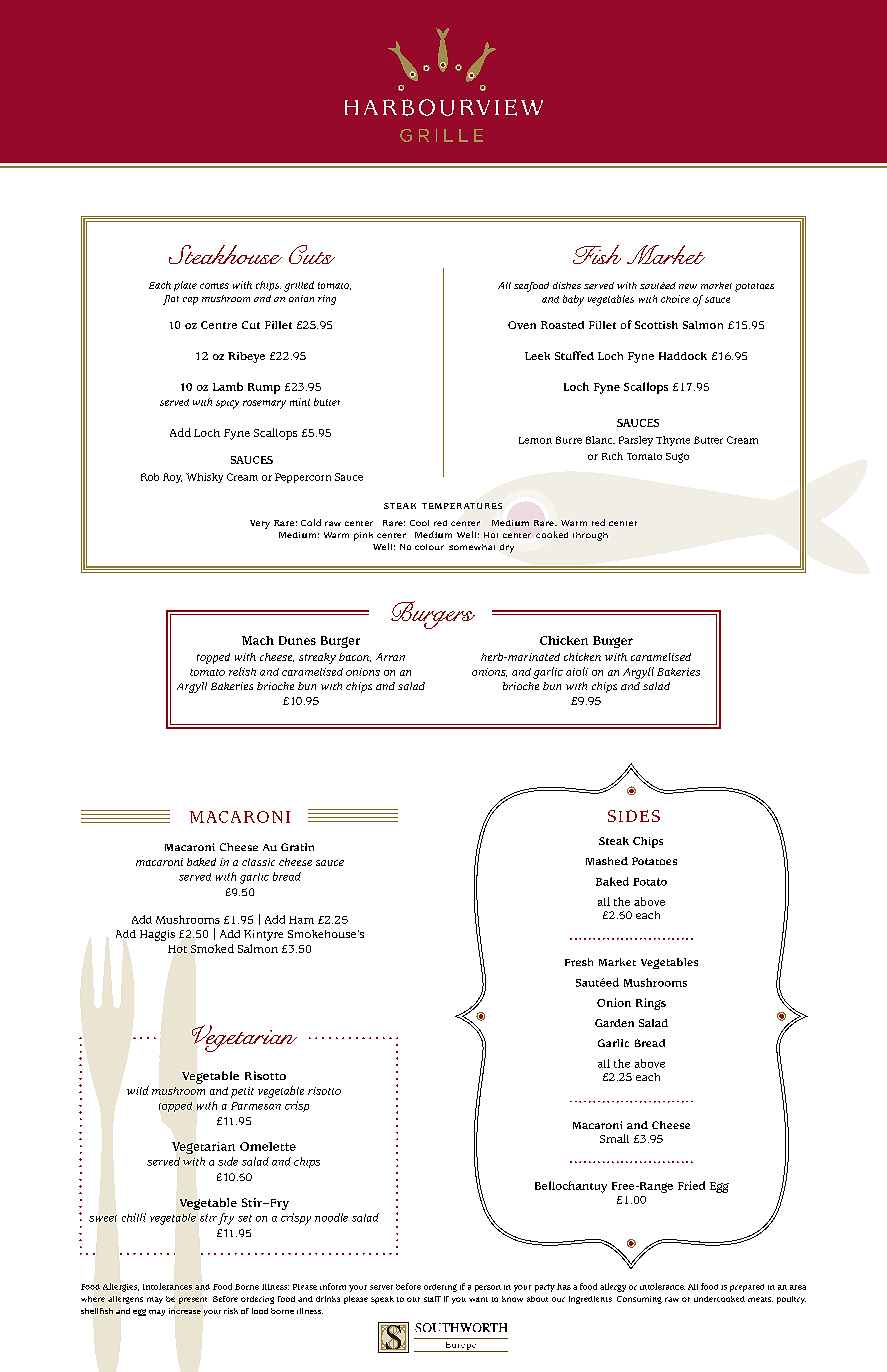 Image resolution: width=887 pixels, height=1372 pixels. I want to click on Very, so click(260, 524).
